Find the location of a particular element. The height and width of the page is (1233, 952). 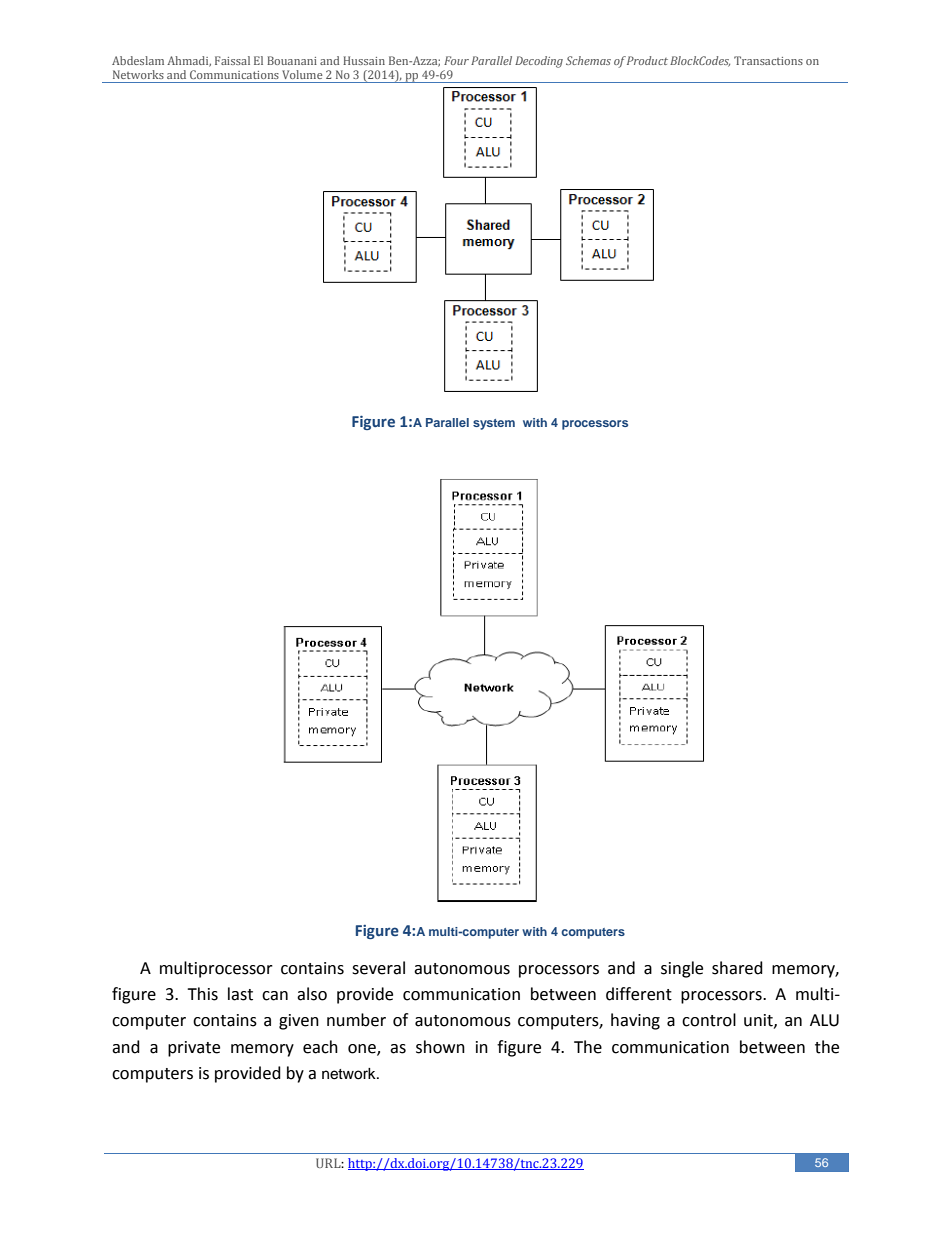

shared is located at coordinates (737, 968).
